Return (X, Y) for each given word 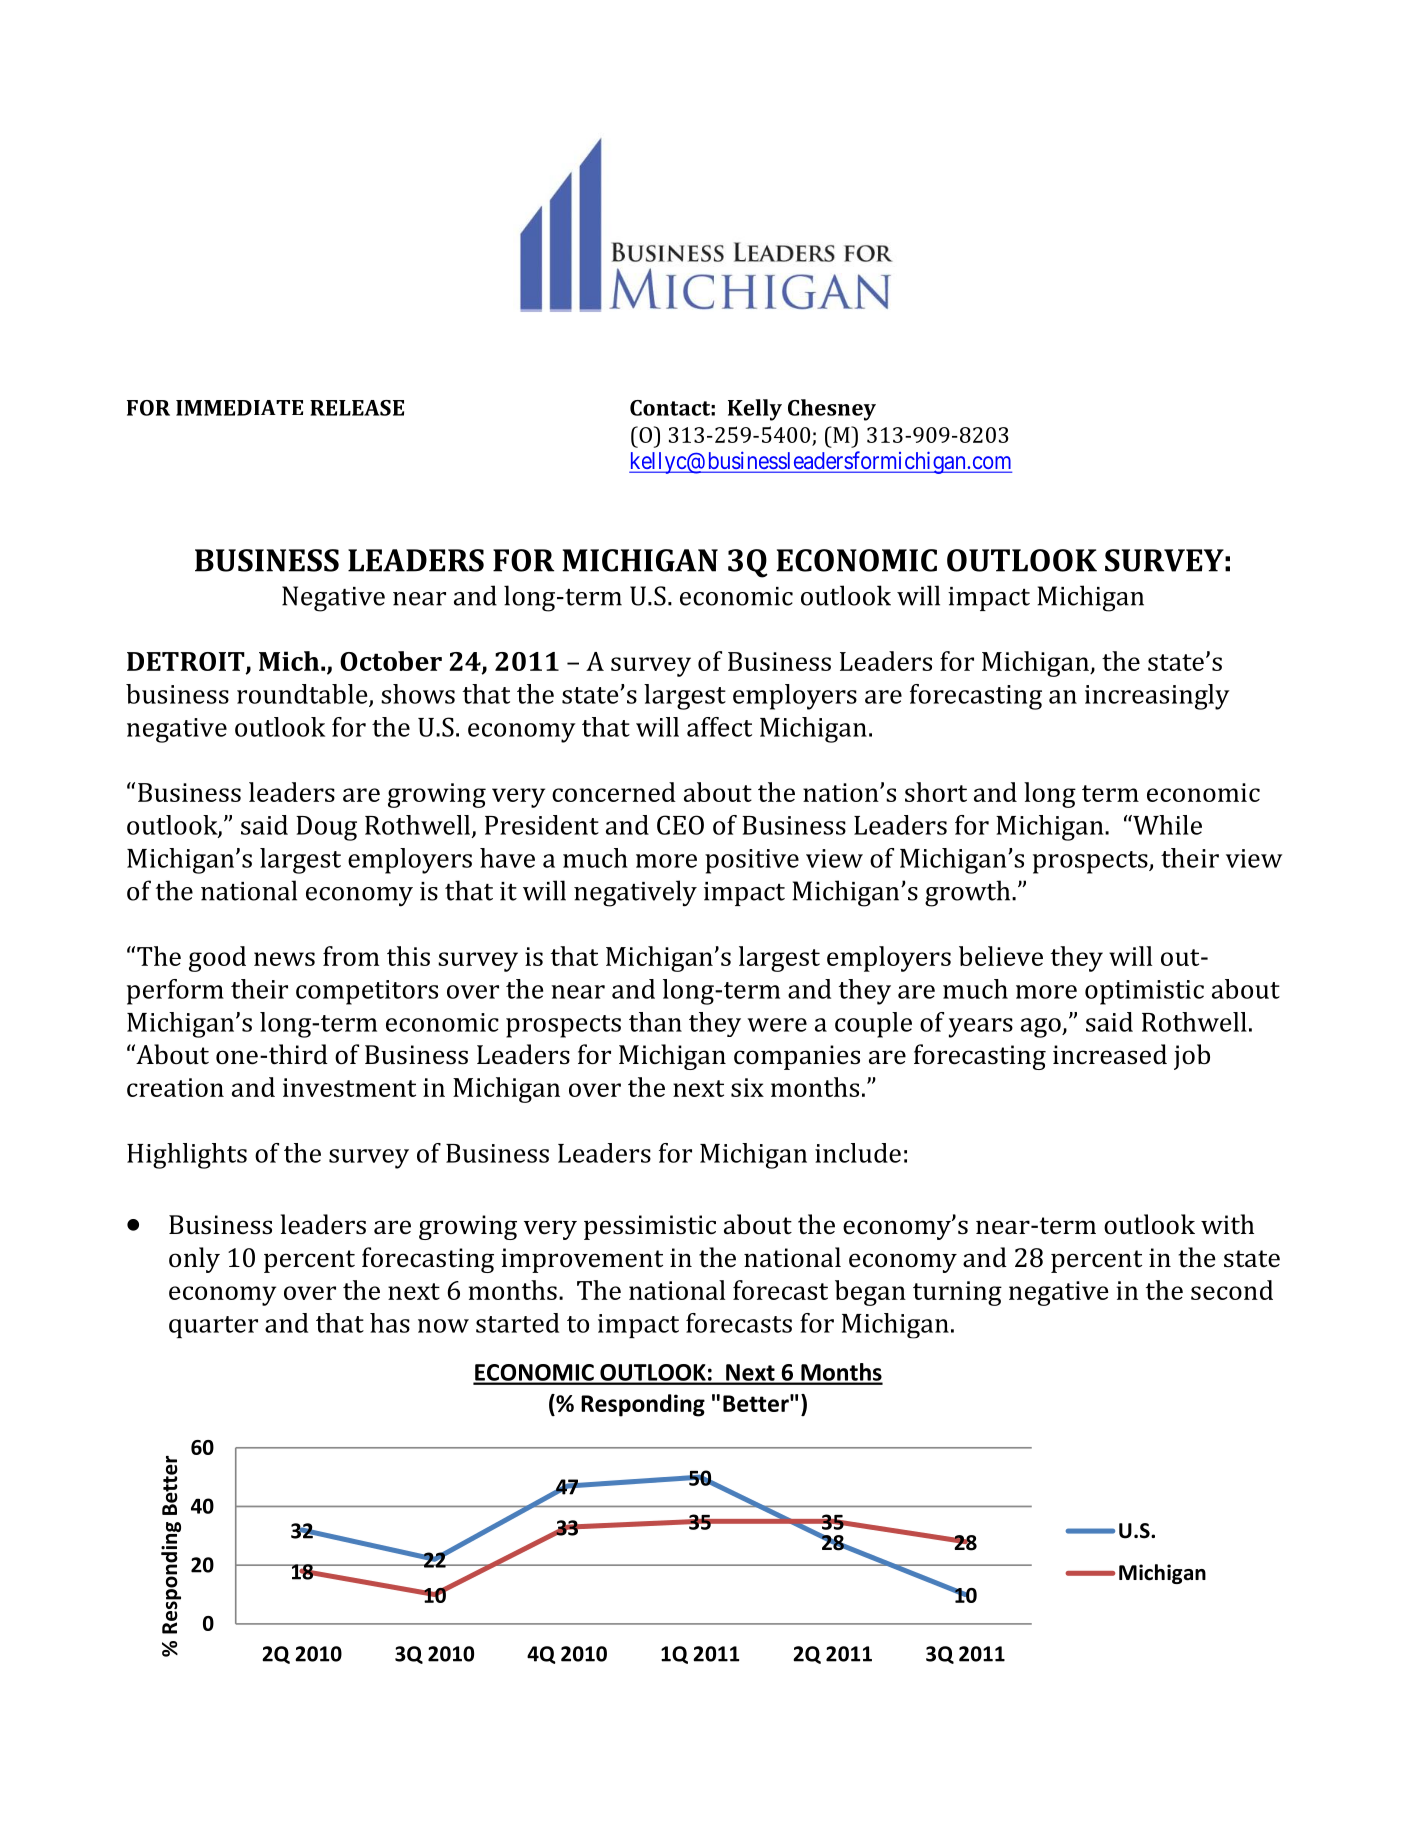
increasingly (1157, 697)
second (1232, 1290)
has (390, 1323)
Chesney (832, 410)
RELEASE (357, 408)
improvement (582, 1260)
